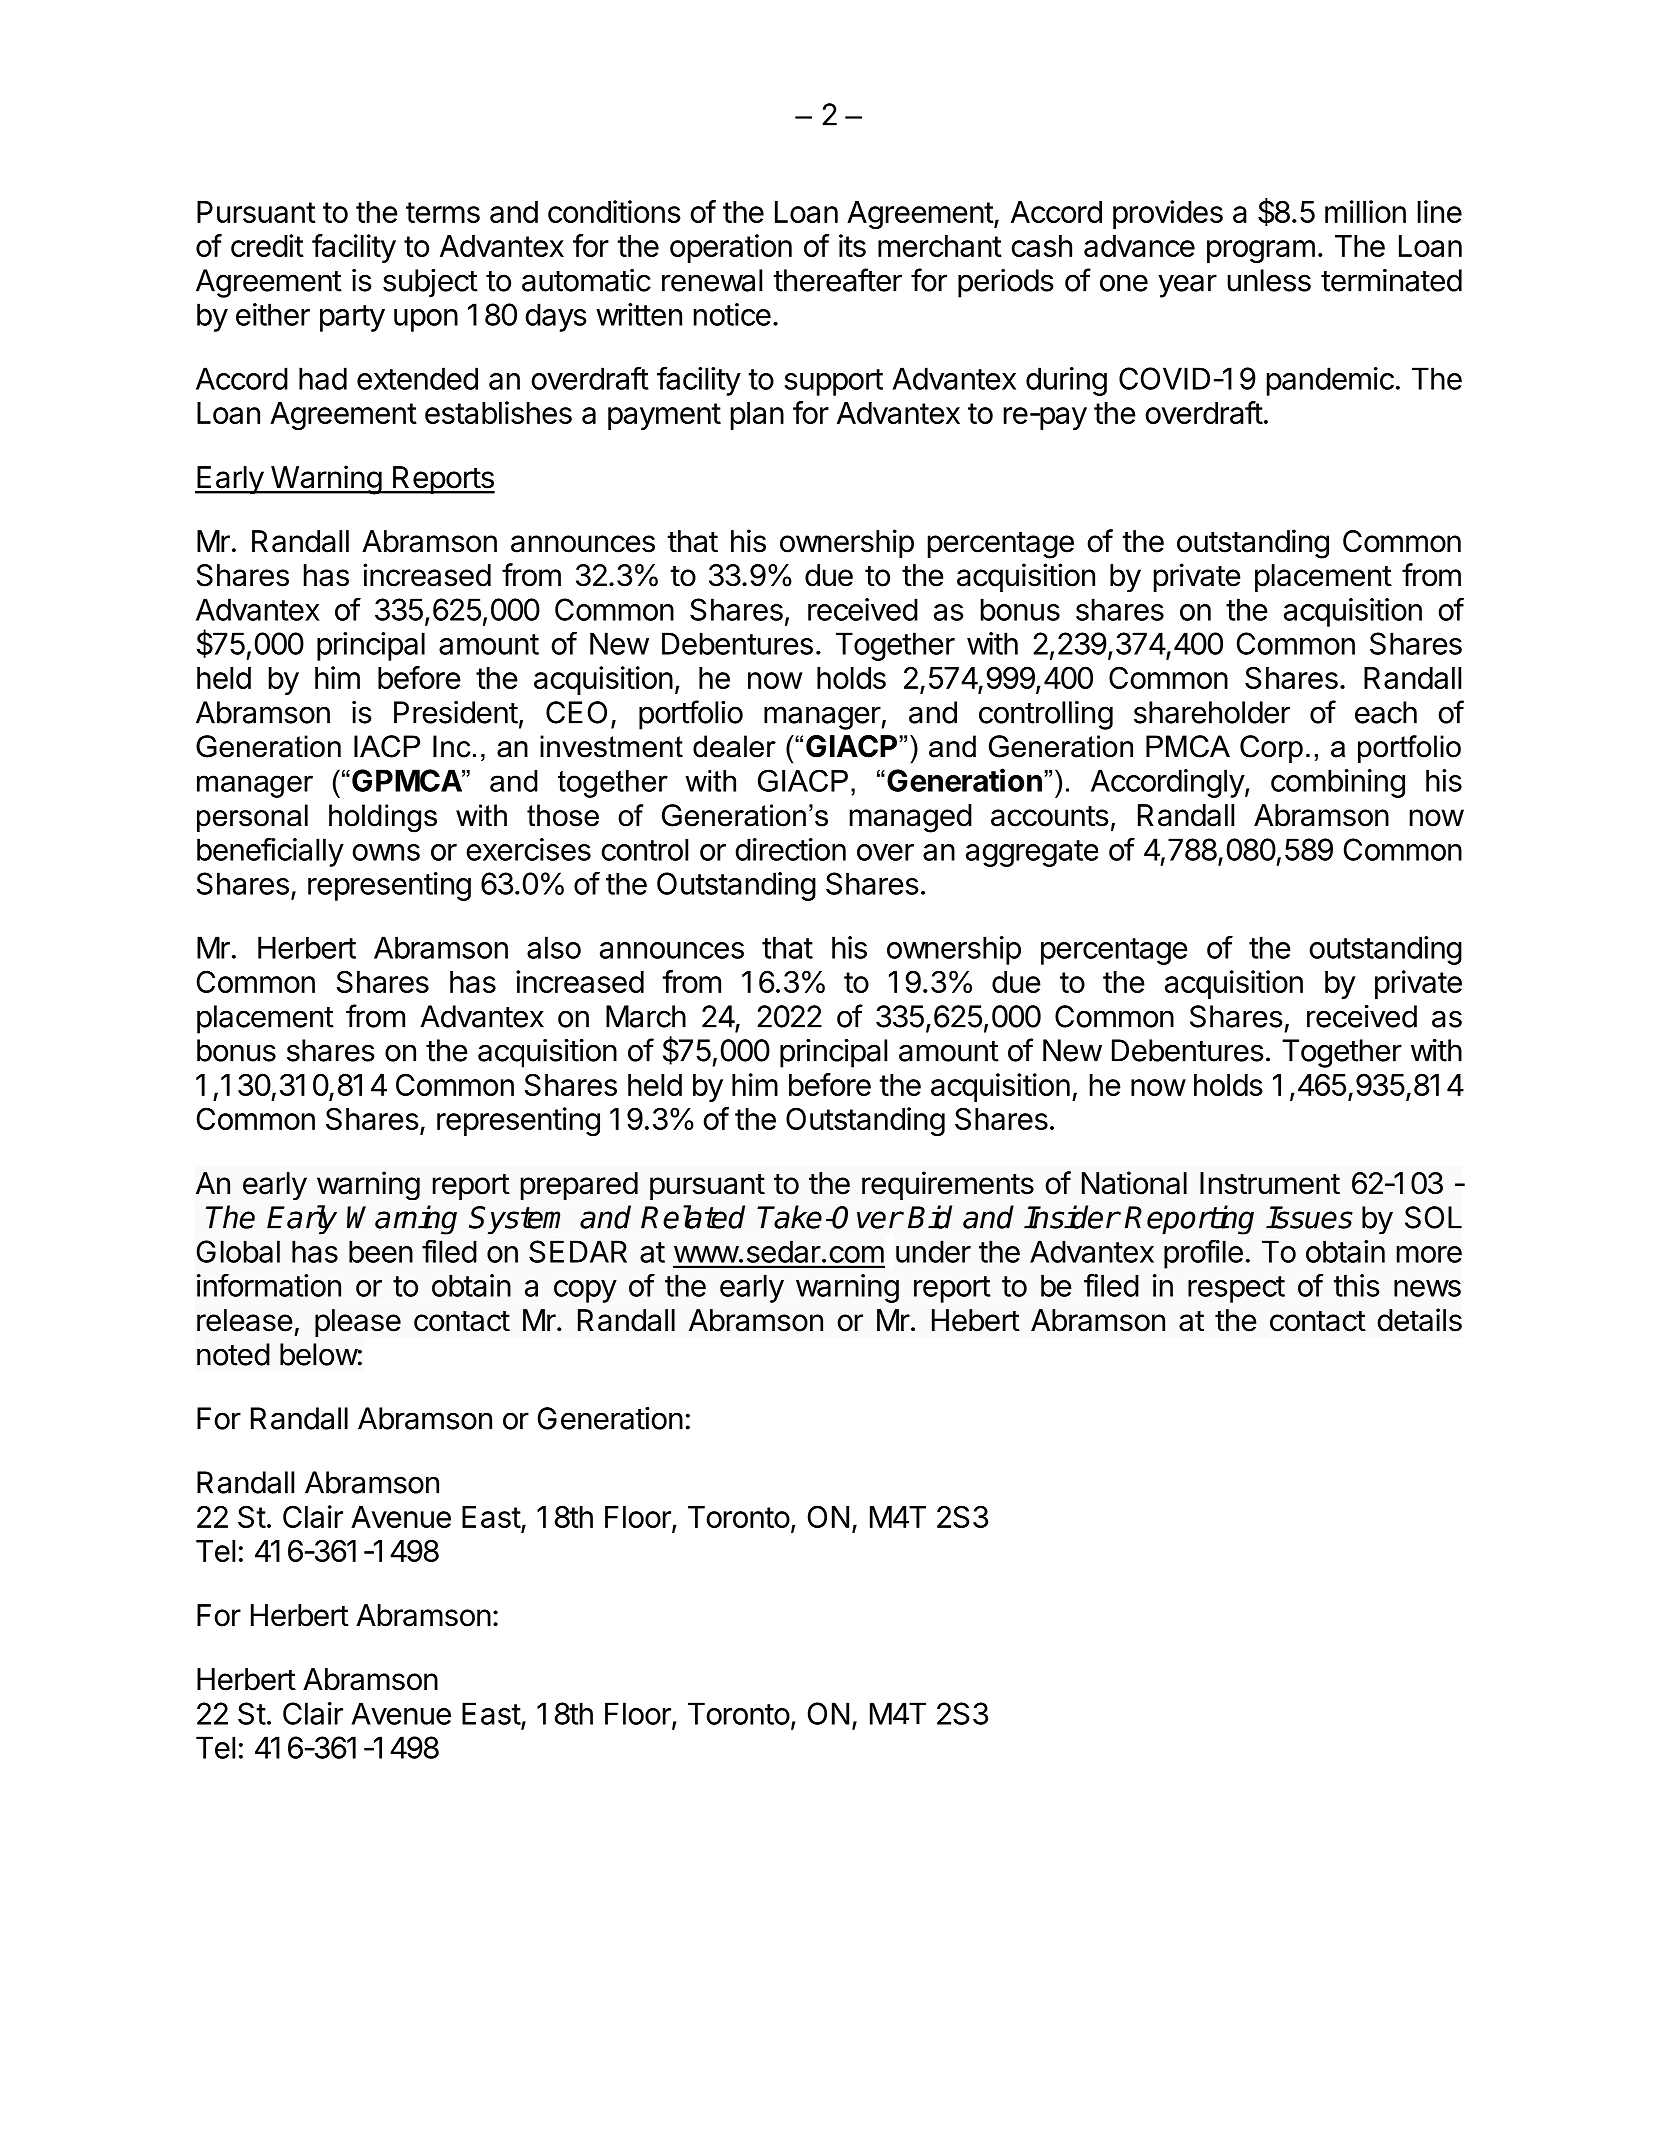  Describe the element at coordinates (383, 818) in the image. I see `holdings` at that location.
